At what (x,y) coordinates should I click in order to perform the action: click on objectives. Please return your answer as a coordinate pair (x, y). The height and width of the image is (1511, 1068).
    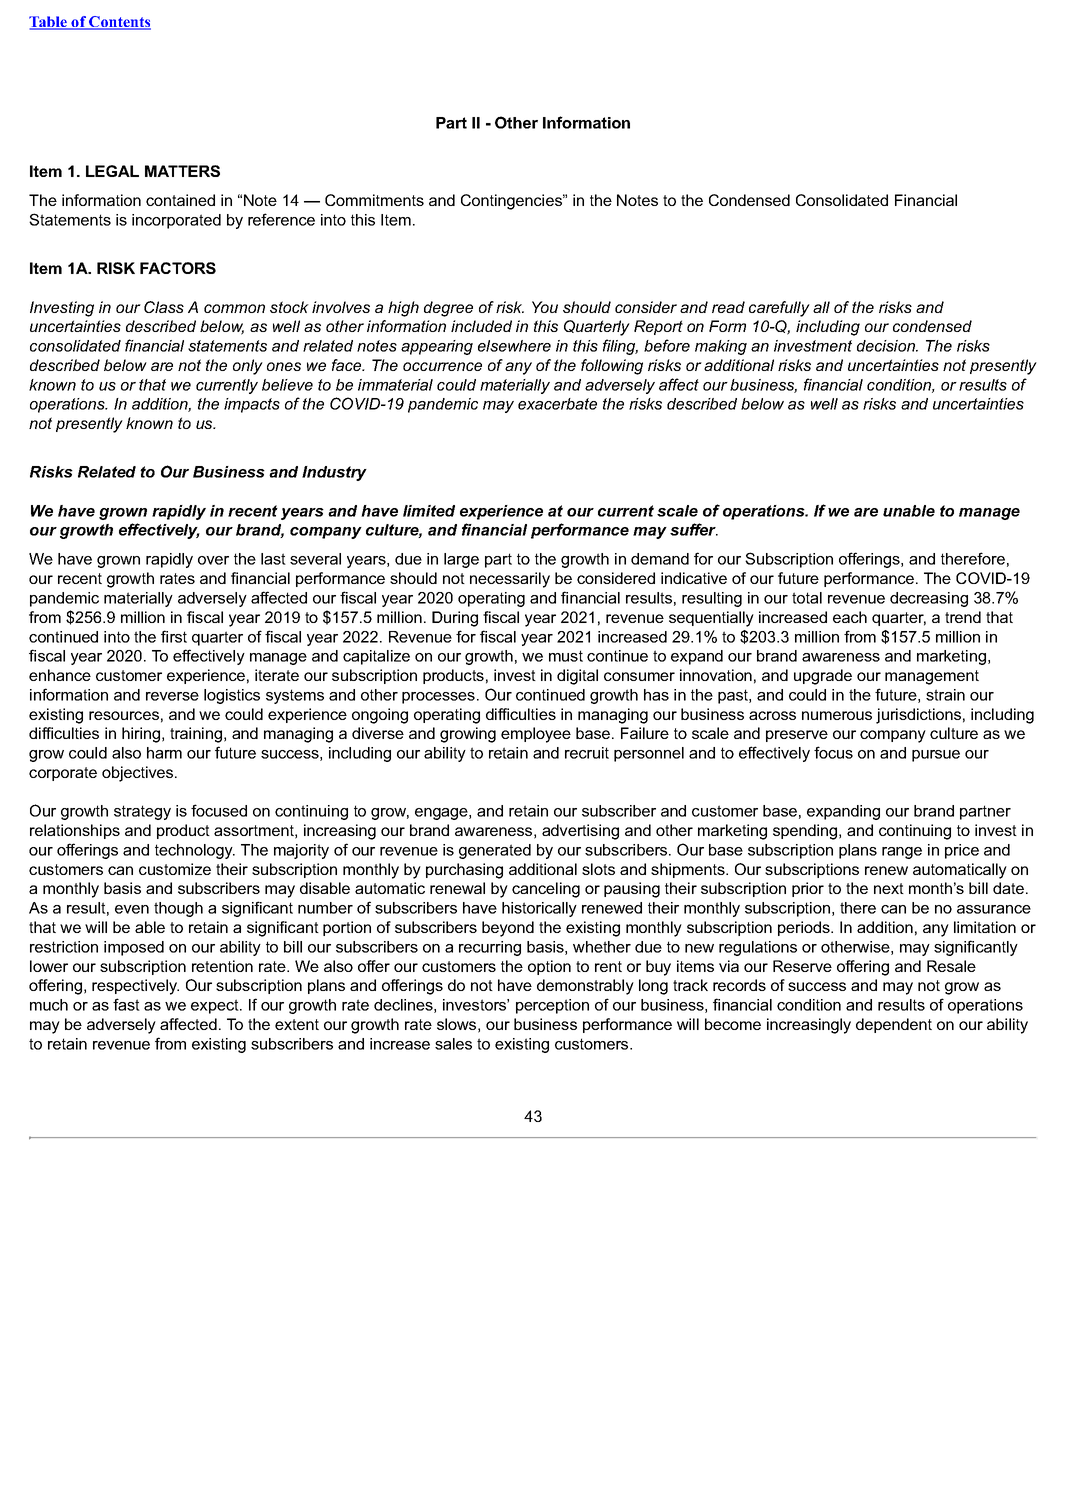
    Looking at the image, I should click on (139, 774).
